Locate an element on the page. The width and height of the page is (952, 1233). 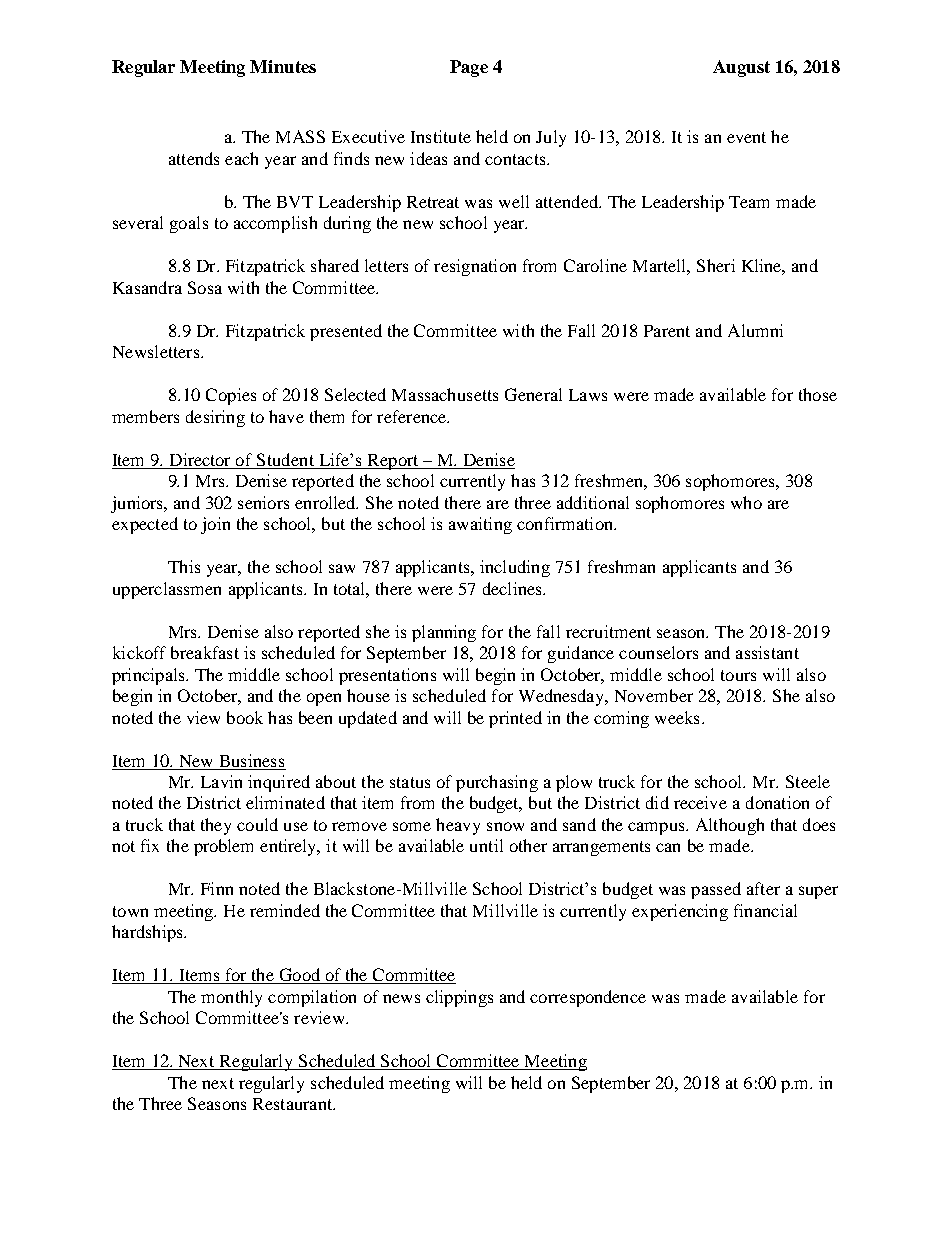
correspondence is located at coordinates (588, 998).
